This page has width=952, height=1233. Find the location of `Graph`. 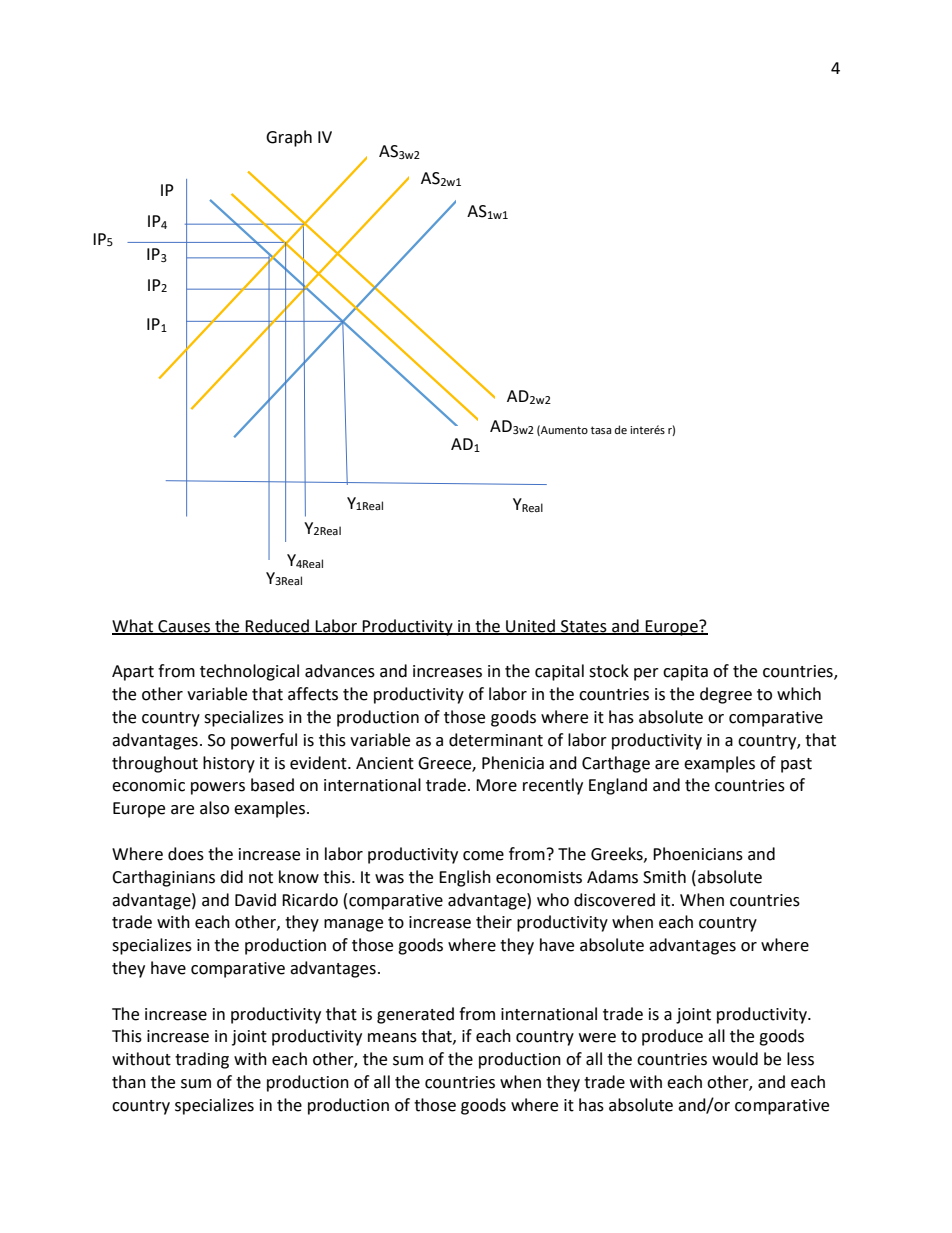

Graph is located at coordinates (289, 138).
